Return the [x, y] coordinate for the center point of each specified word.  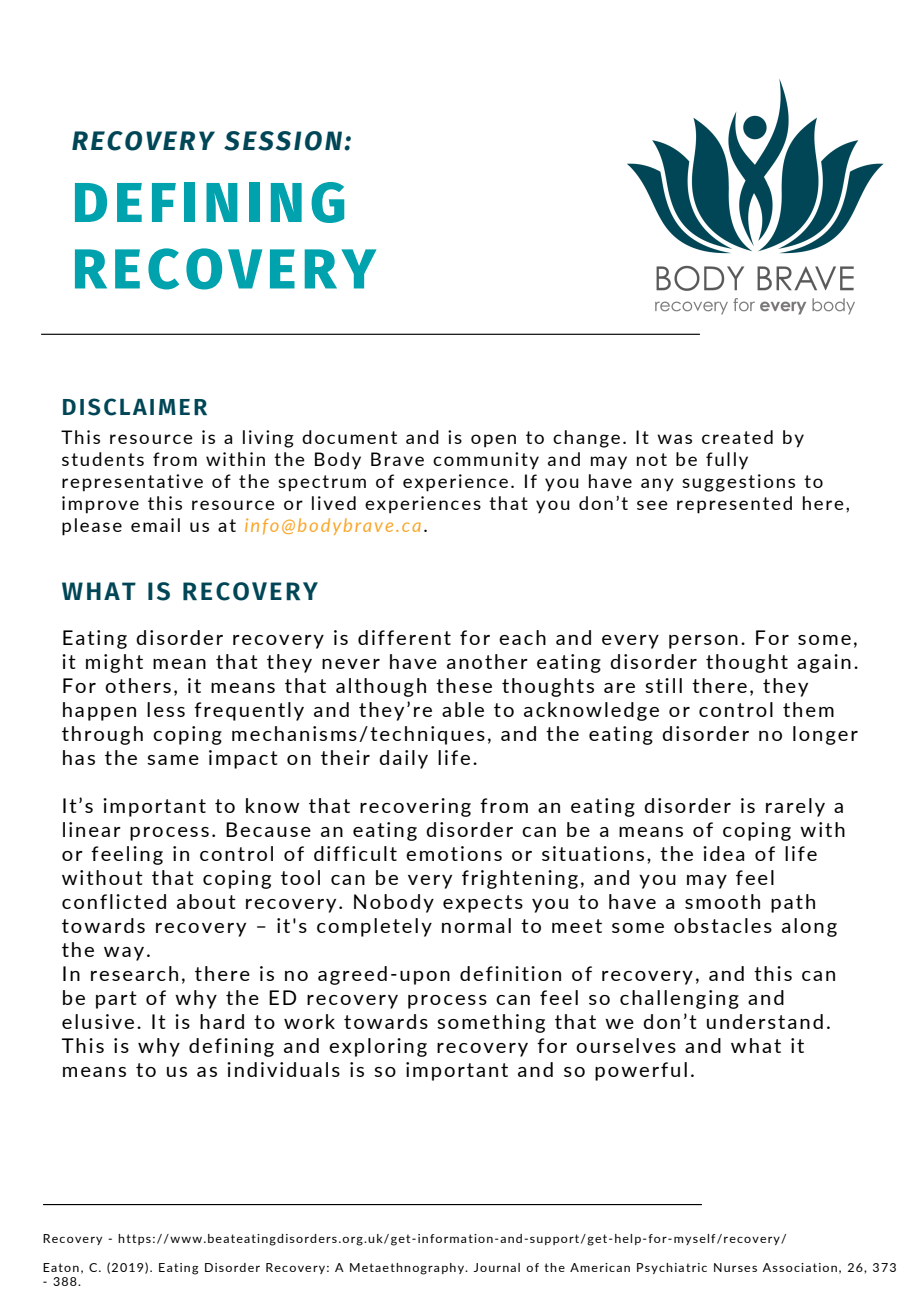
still [663, 685]
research [134, 973]
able [463, 709]
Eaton [61, 1267]
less [166, 709]
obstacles [723, 925]
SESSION [284, 141]
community [486, 461]
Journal [496, 1267]
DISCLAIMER [135, 407]
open [493, 441]
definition [510, 973]
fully [727, 461]
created [737, 437]
